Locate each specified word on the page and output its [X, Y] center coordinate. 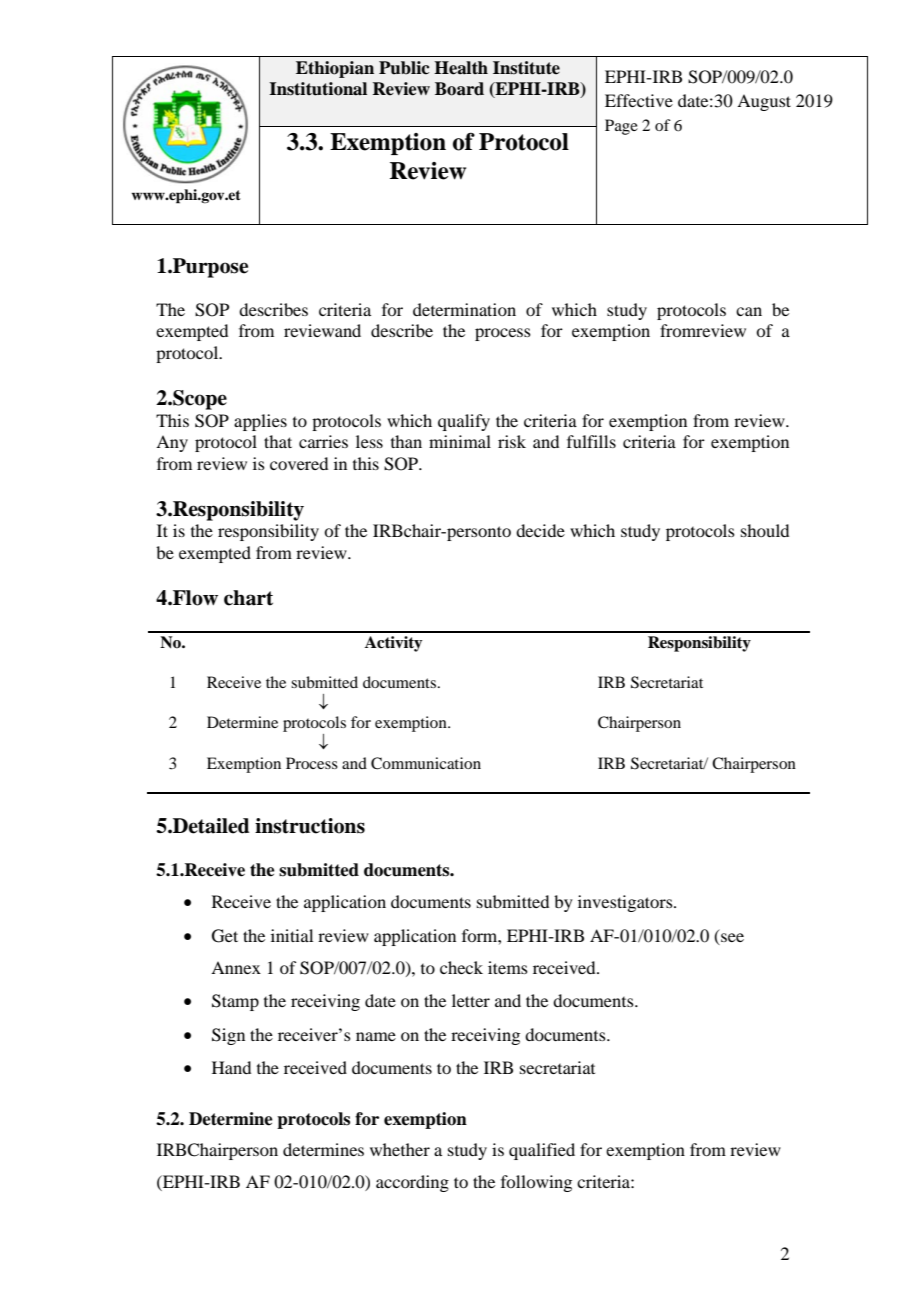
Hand [231, 1067]
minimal [460, 441]
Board [459, 89]
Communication [426, 763]
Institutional [318, 89]
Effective [639, 100]
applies [260, 422]
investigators [626, 903]
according [412, 1183]
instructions [310, 826]
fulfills [591, 441]
